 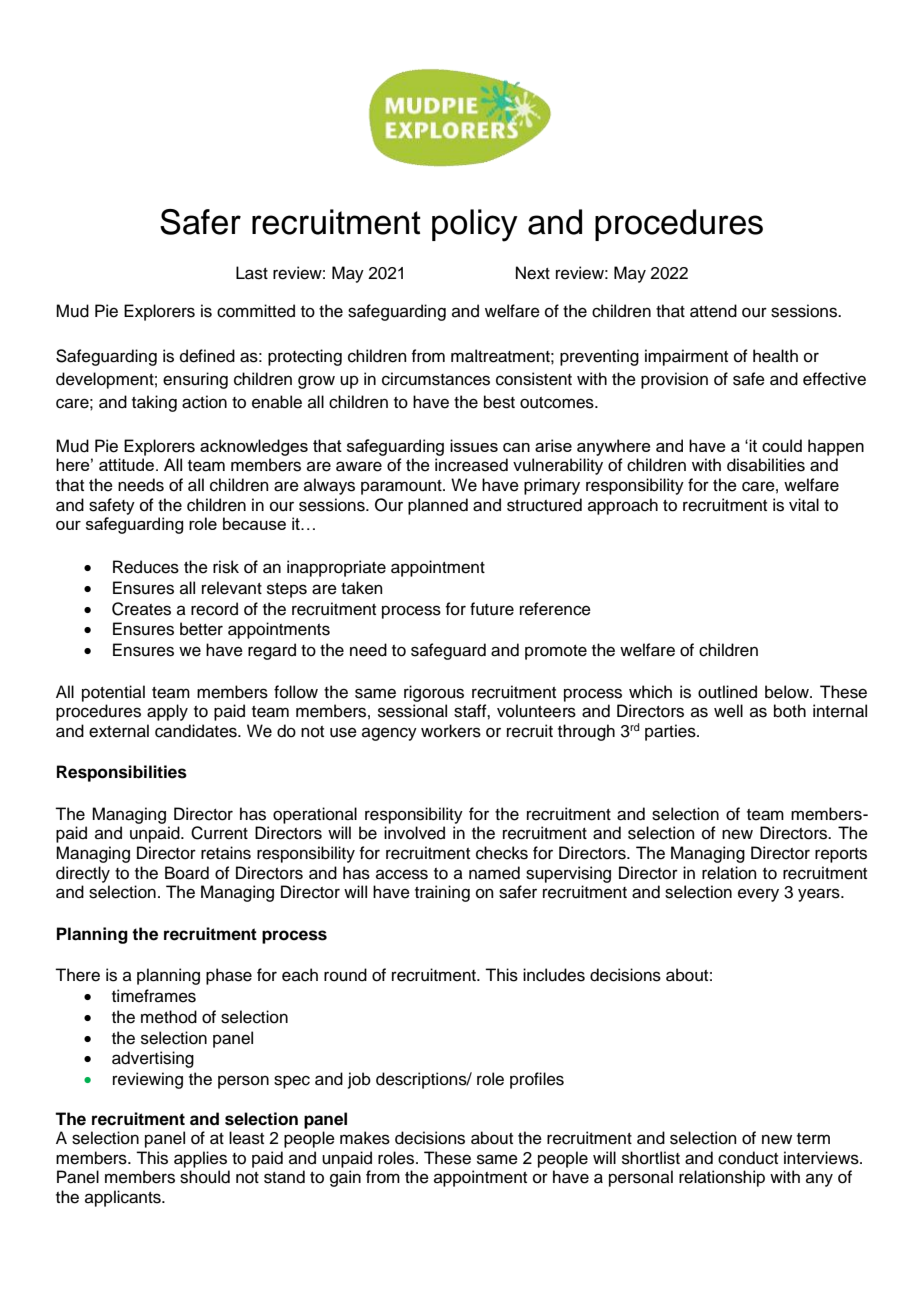 What do you see at coordinates (365, 1138) in the image?
I see `makes` at bounding box center [365, 1138].
